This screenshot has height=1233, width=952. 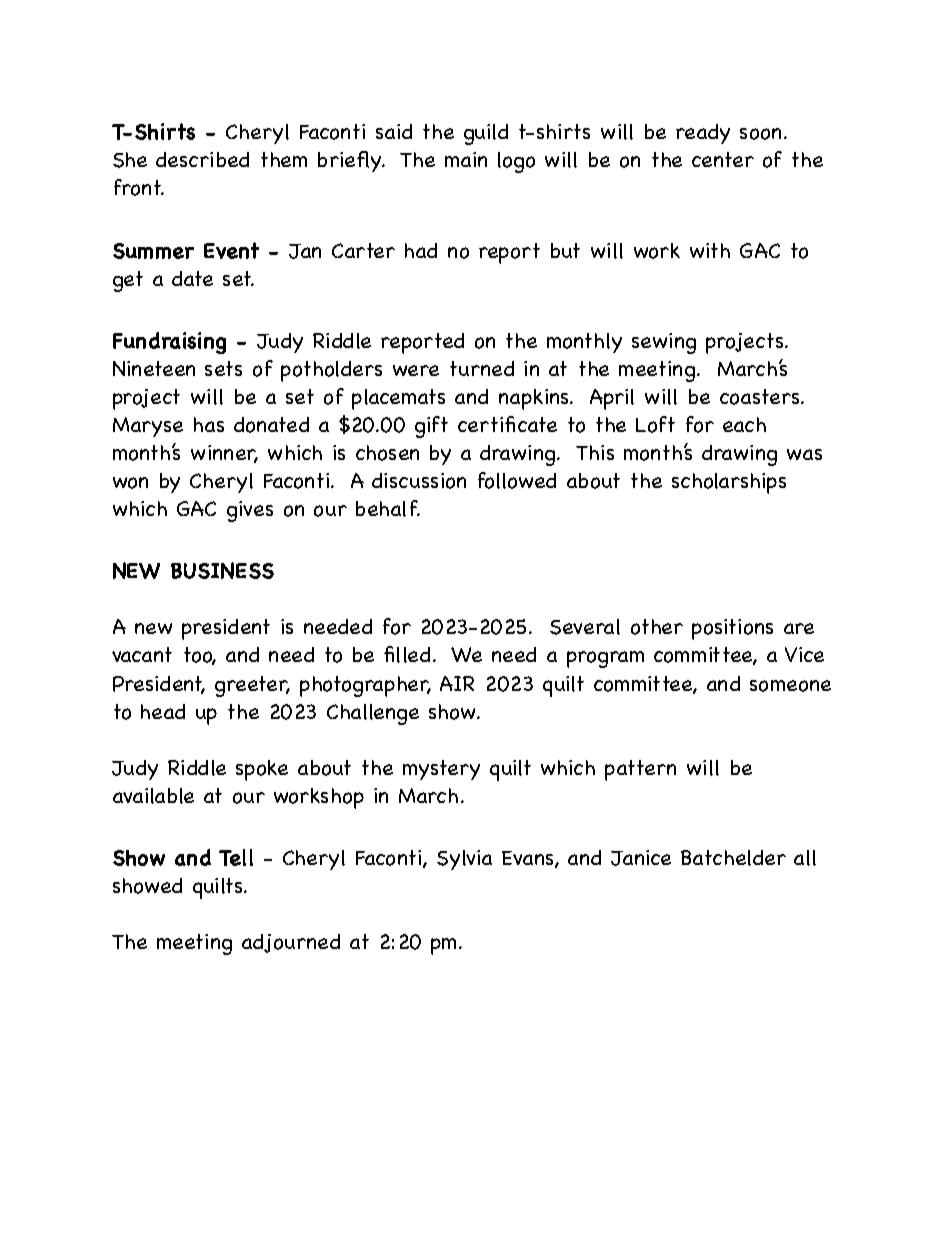 What do you see at coordinates (407, 654) in the screenshot?
I see `filled` at bounding box center [407, 654].
